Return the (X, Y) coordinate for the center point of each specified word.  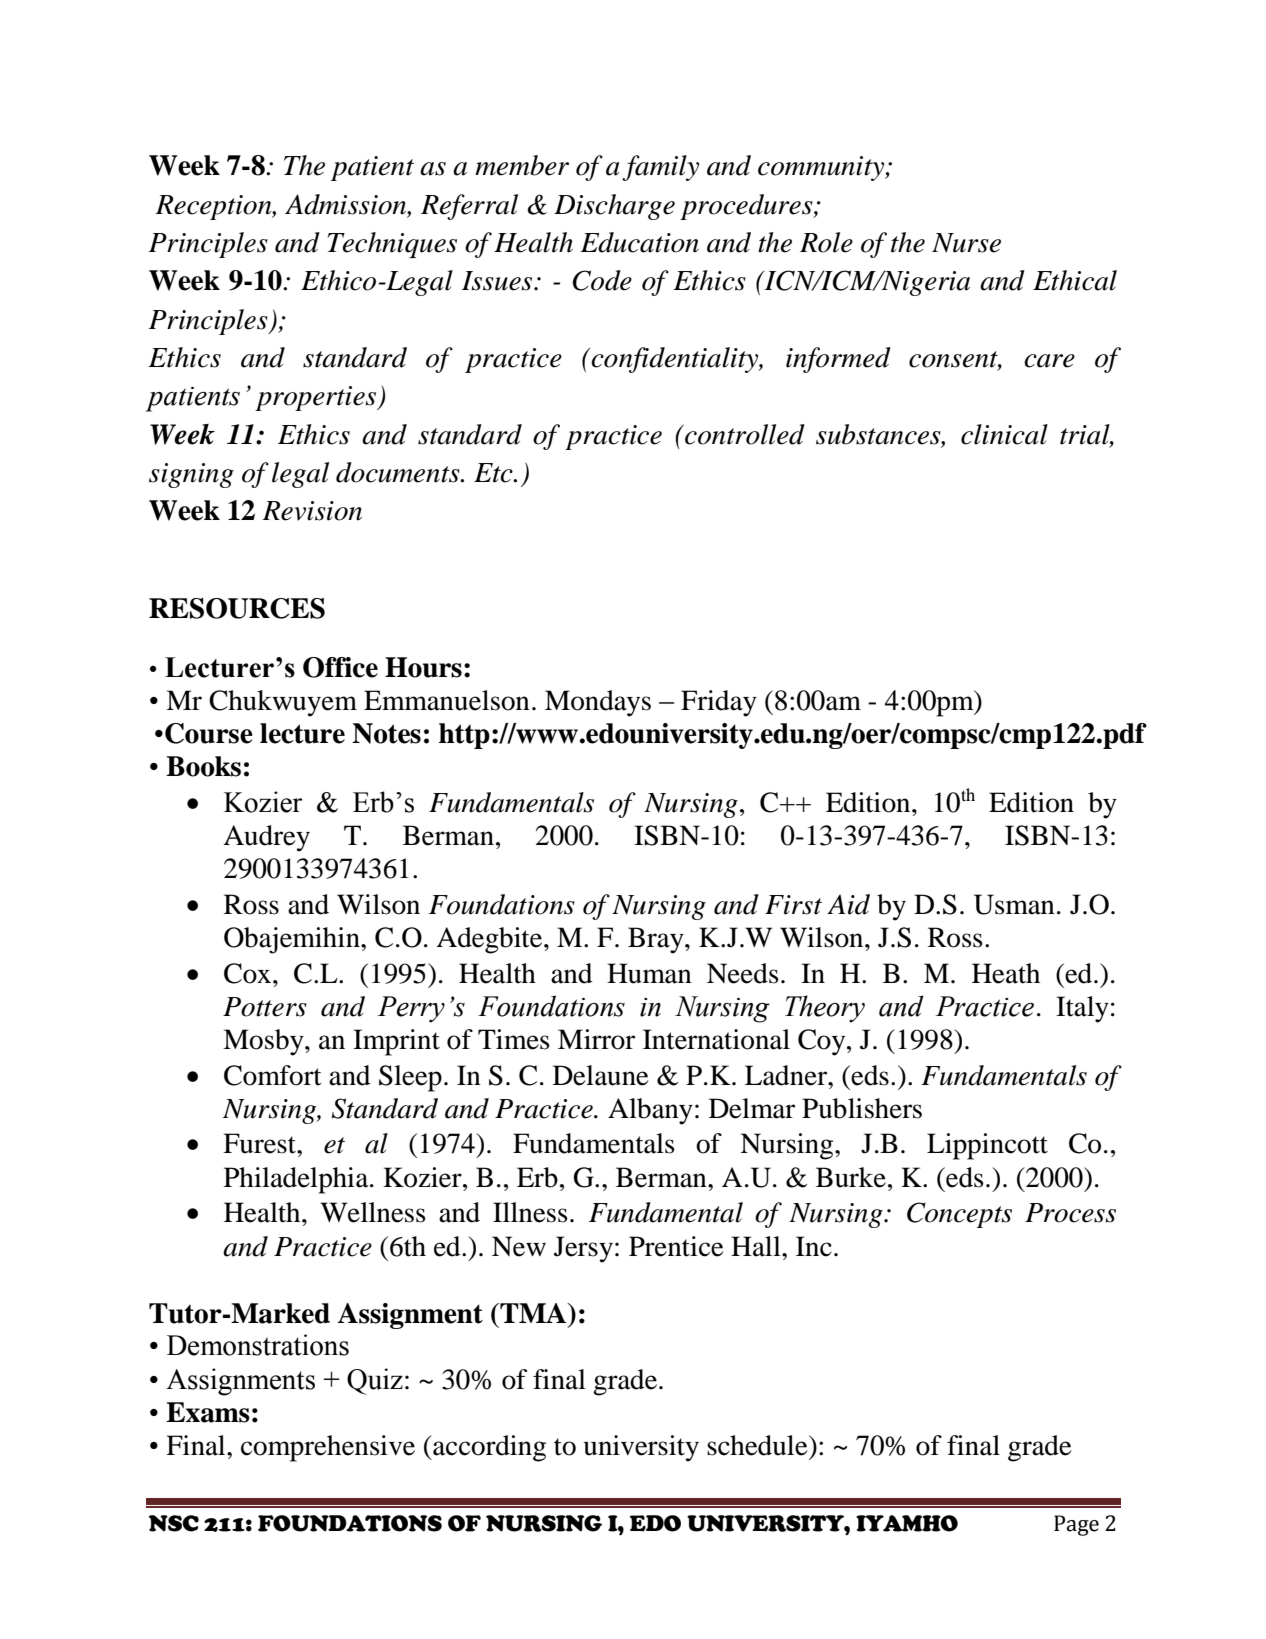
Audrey (266, 838)
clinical (1004, 434)
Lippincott (987, 1146)
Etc (494, 473)
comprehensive (328, 1448)
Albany (650, 1111)
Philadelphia (297, 1180)
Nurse (966, 243)
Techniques (392, 245)
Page (1076, 1525)
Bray (657, 940)
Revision (312, 511)
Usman (1014, 904)
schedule (758, 1445)
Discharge (614, 207)
